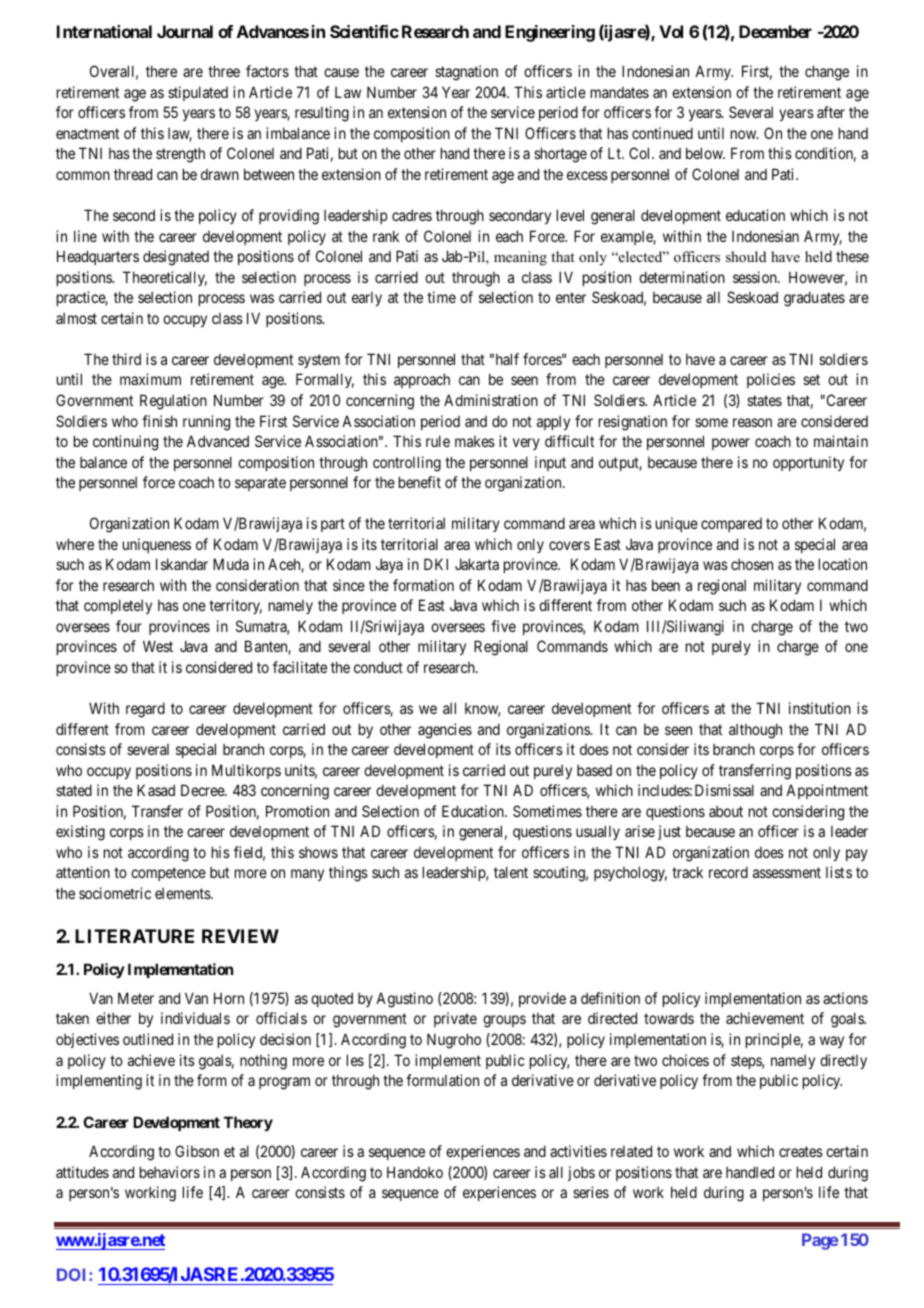  What do you see at coordinates (775, 31) in the screenshot?
I see `December` at bounding box center [775, 31].
